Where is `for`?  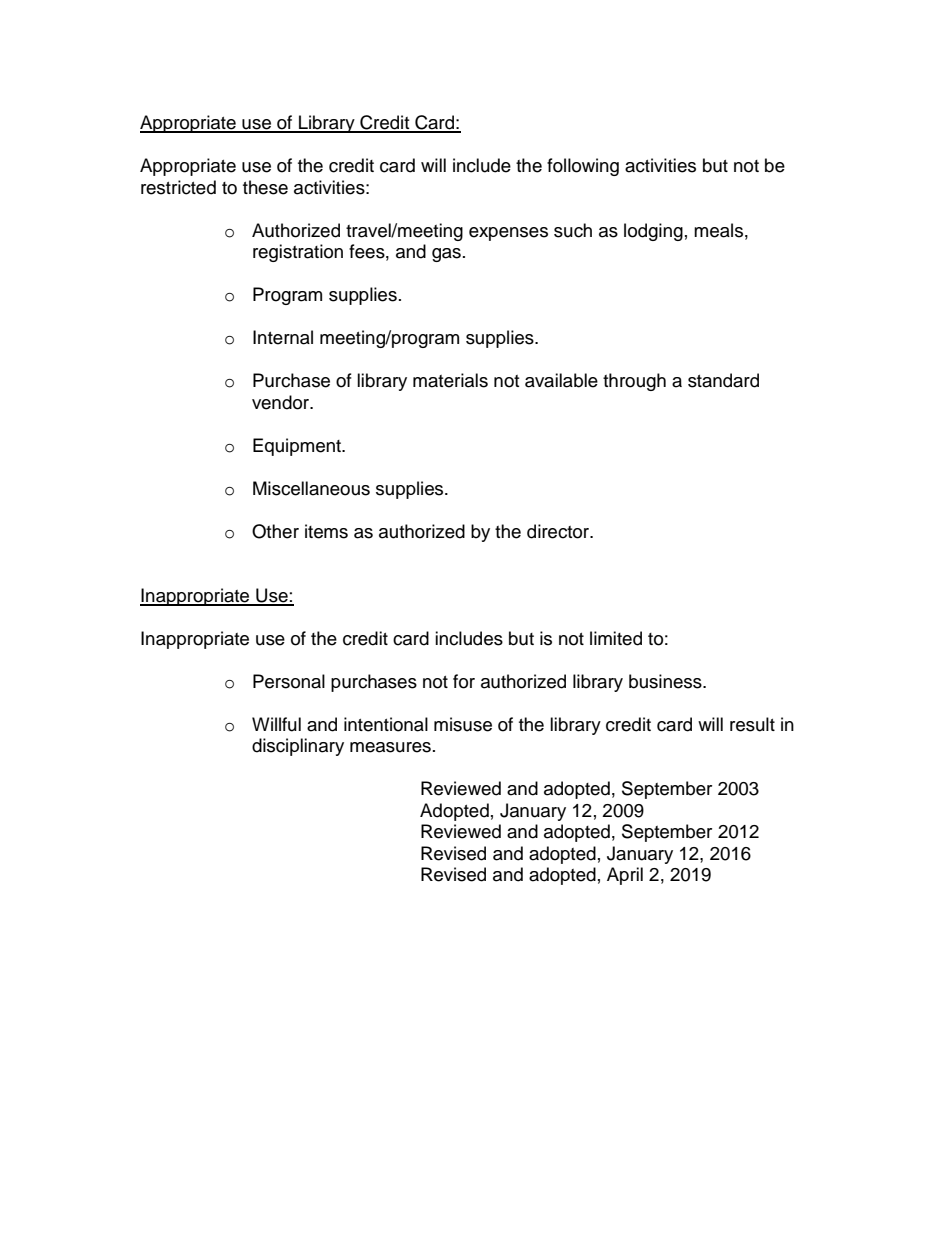 for is located at coordinates (464, 681).
